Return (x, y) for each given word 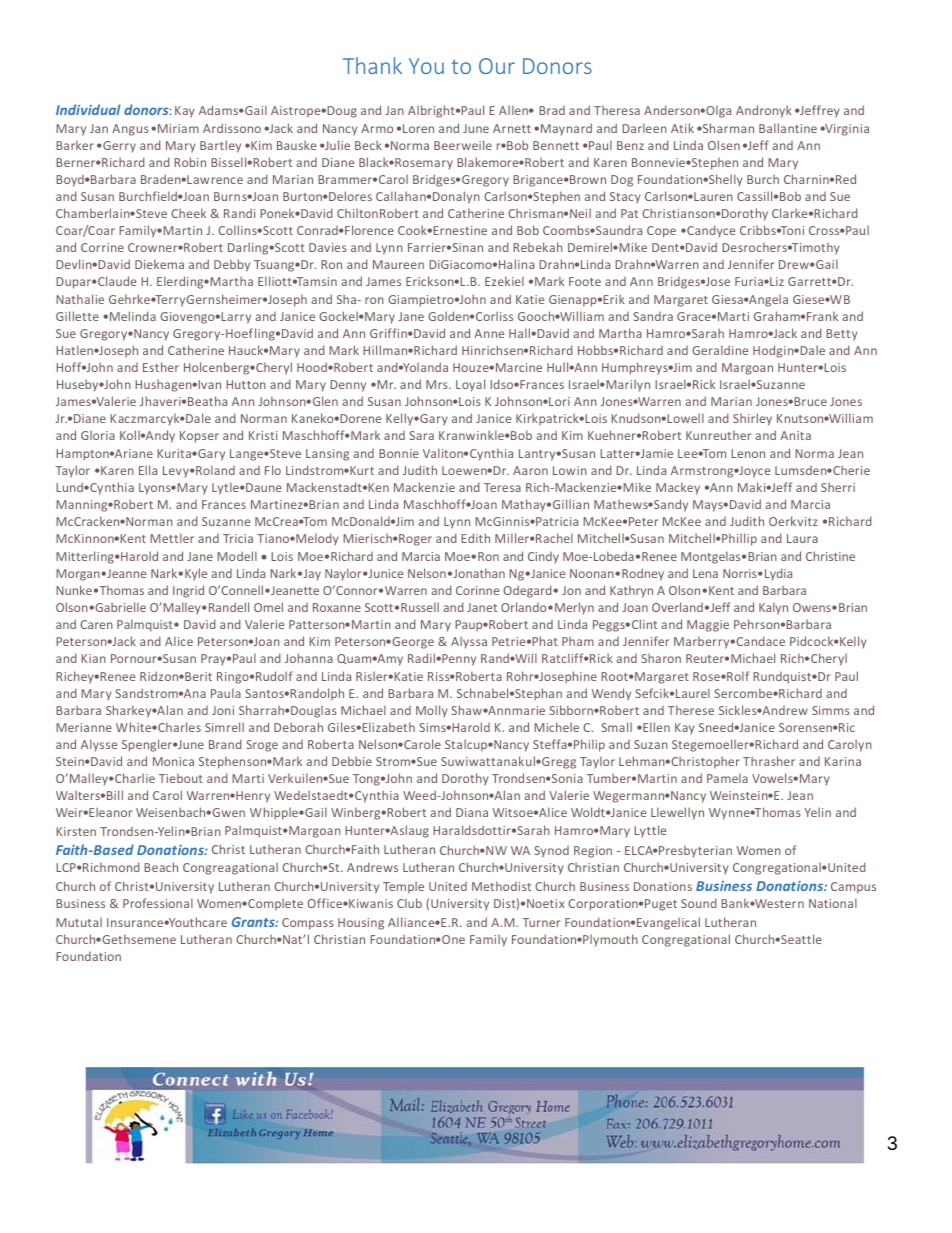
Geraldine (720, 350)
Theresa (617, 110)
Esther (161, 367)
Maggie (708, 626)
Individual (88, 109)
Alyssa (469, 642)
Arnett (512, 128)
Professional (158, 903)
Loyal (470, 385)
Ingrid (188, 591)
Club (409, 903)
